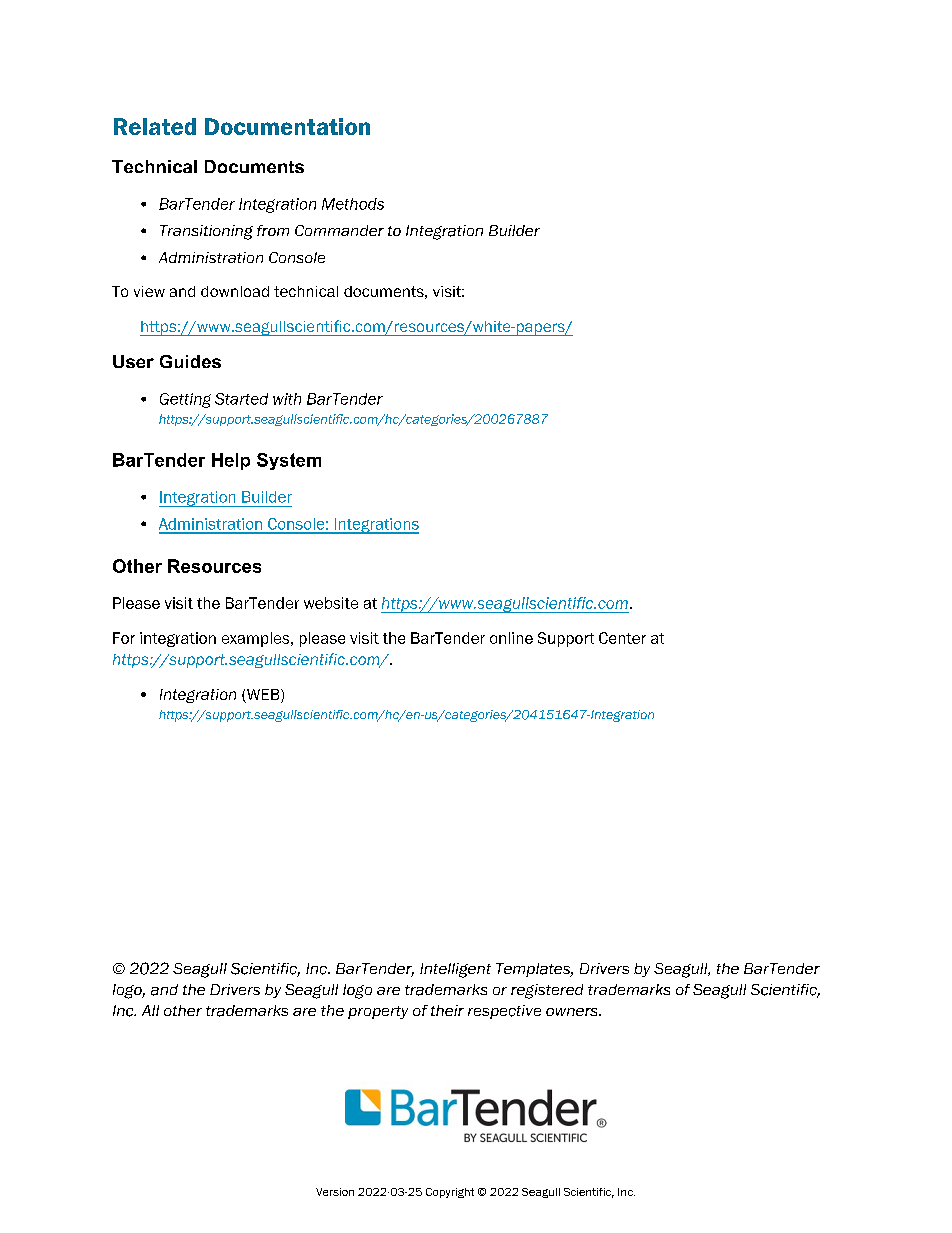  I want to click on owners, so click(573, 1012).
